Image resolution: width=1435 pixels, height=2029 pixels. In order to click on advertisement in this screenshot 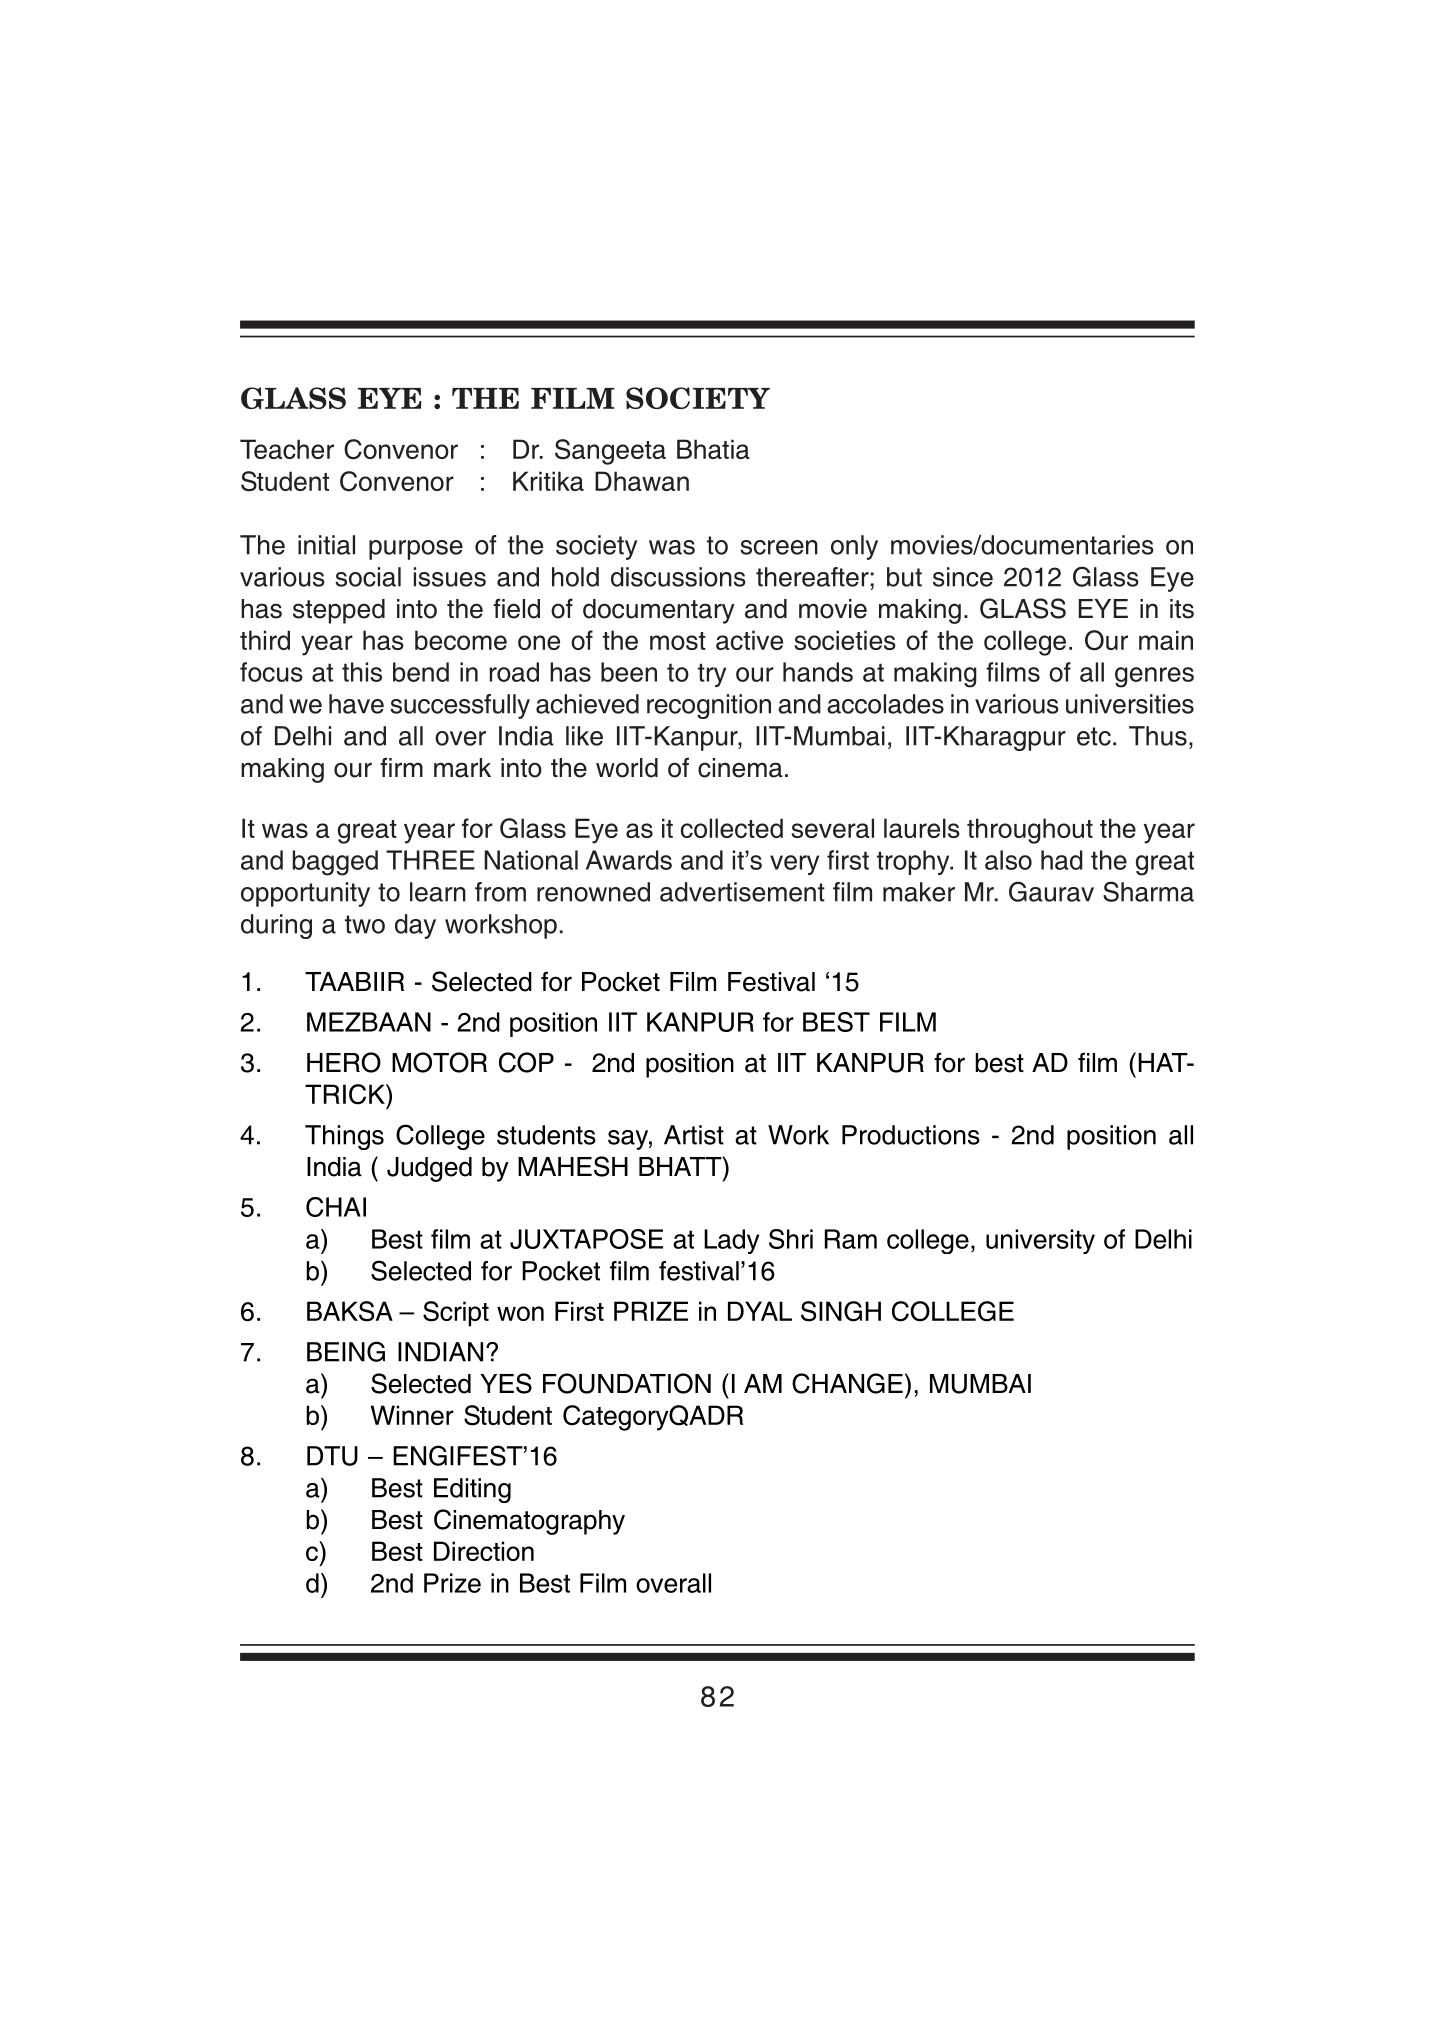, I will do `click(742, 892)`.
